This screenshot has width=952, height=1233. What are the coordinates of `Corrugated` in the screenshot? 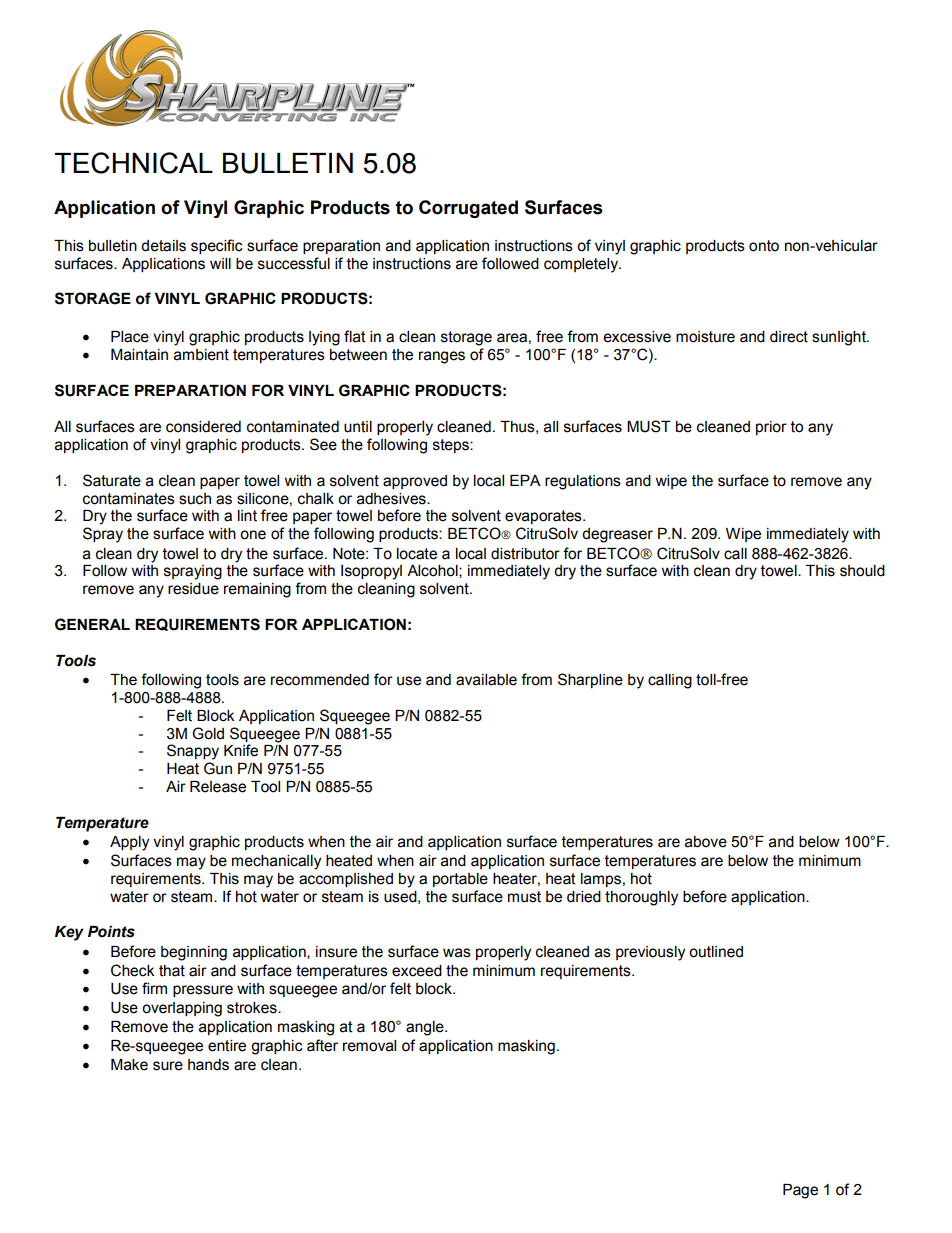 It's located at (468, 209).
